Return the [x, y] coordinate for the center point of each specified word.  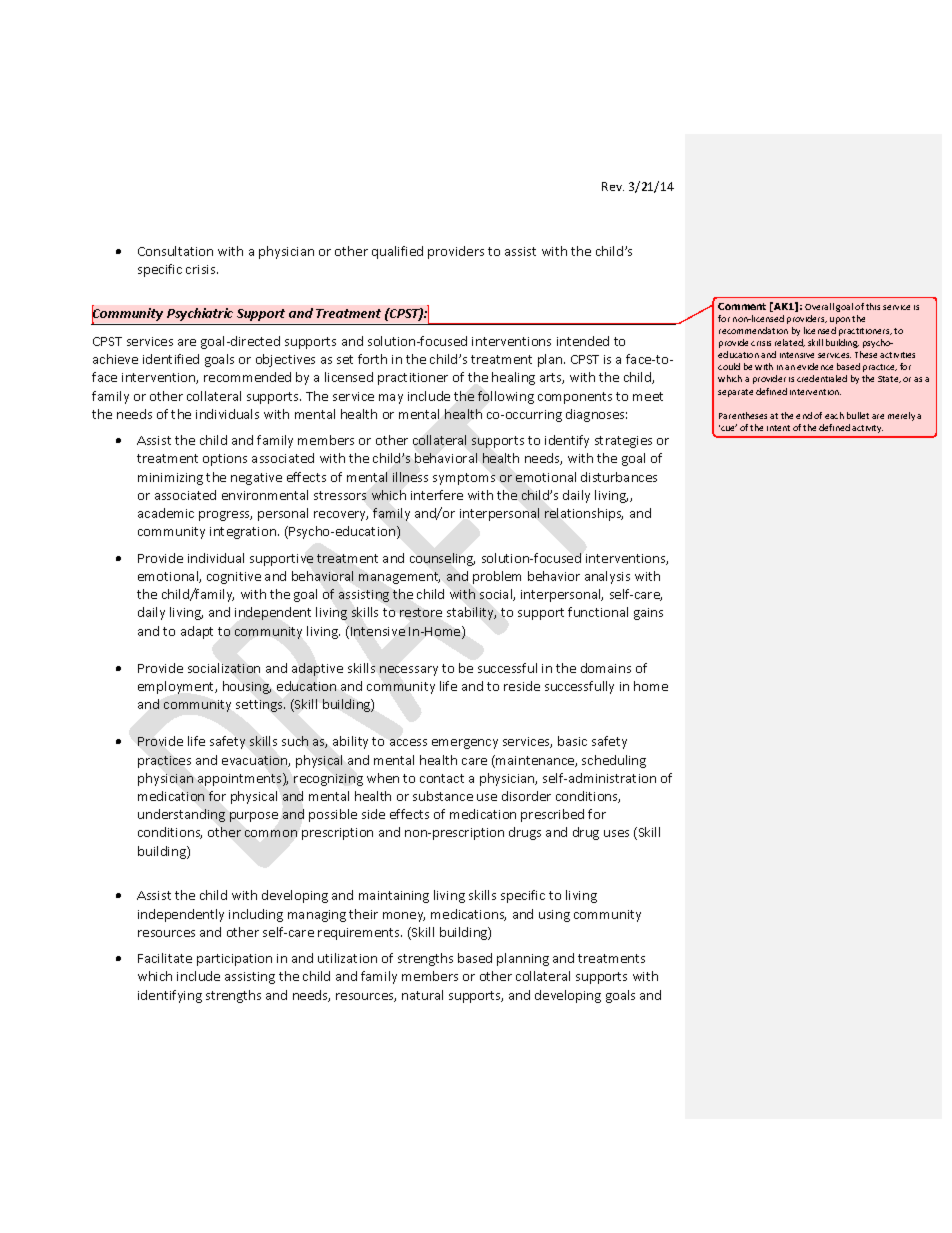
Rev [613, 186]
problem [497, 577]
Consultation [175, 251]
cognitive [234, 578]
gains [648, 614]
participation [234, 960]
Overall [819, 306]
